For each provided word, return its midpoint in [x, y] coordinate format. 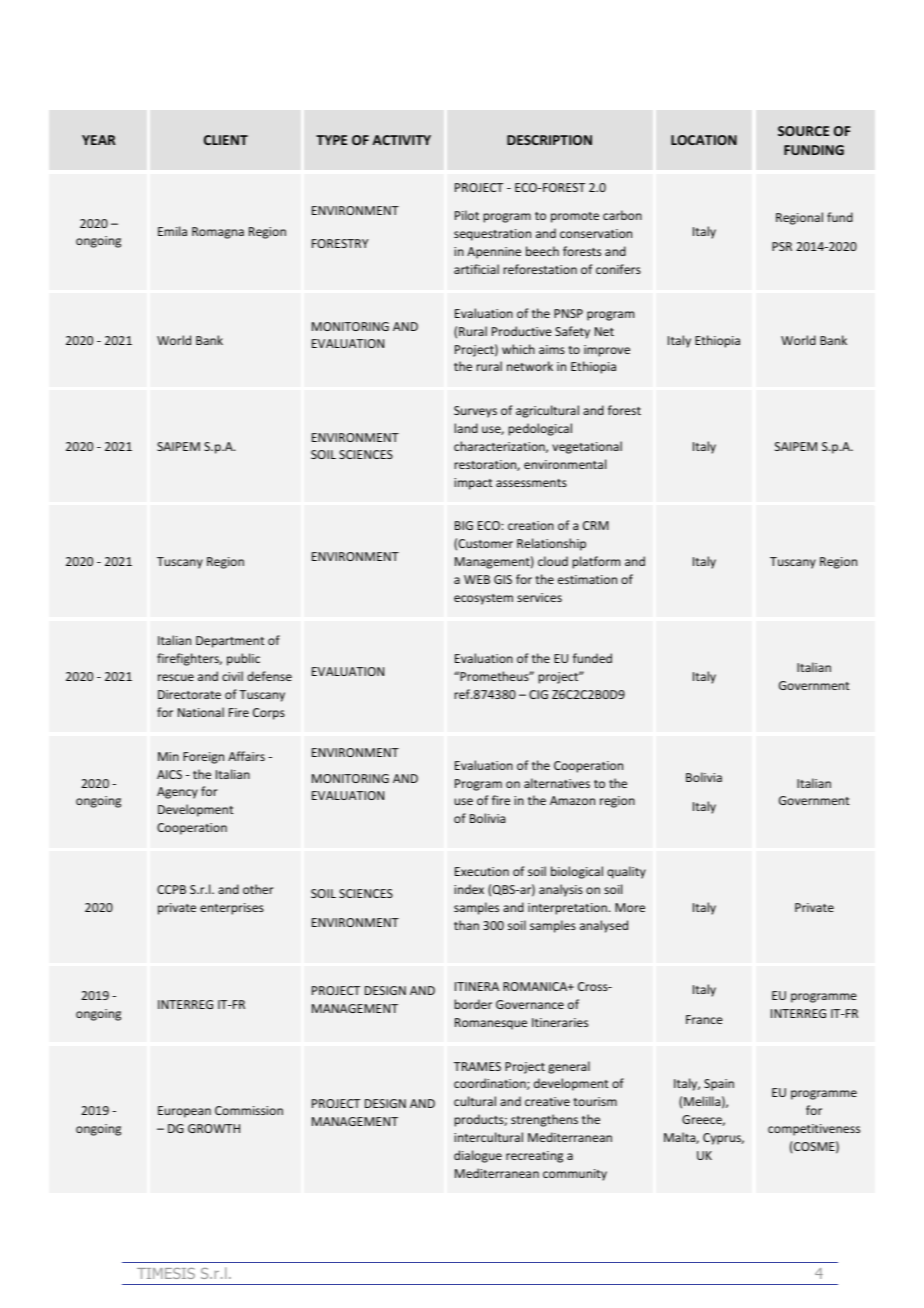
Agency [177, 793]
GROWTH [214, 1128]
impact [473, 484]
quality [626, 872]
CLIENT [226, 140]
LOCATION [704, 140]
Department [230, 642]
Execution [482, 871]
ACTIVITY [401, 140]
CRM [596, 525]
